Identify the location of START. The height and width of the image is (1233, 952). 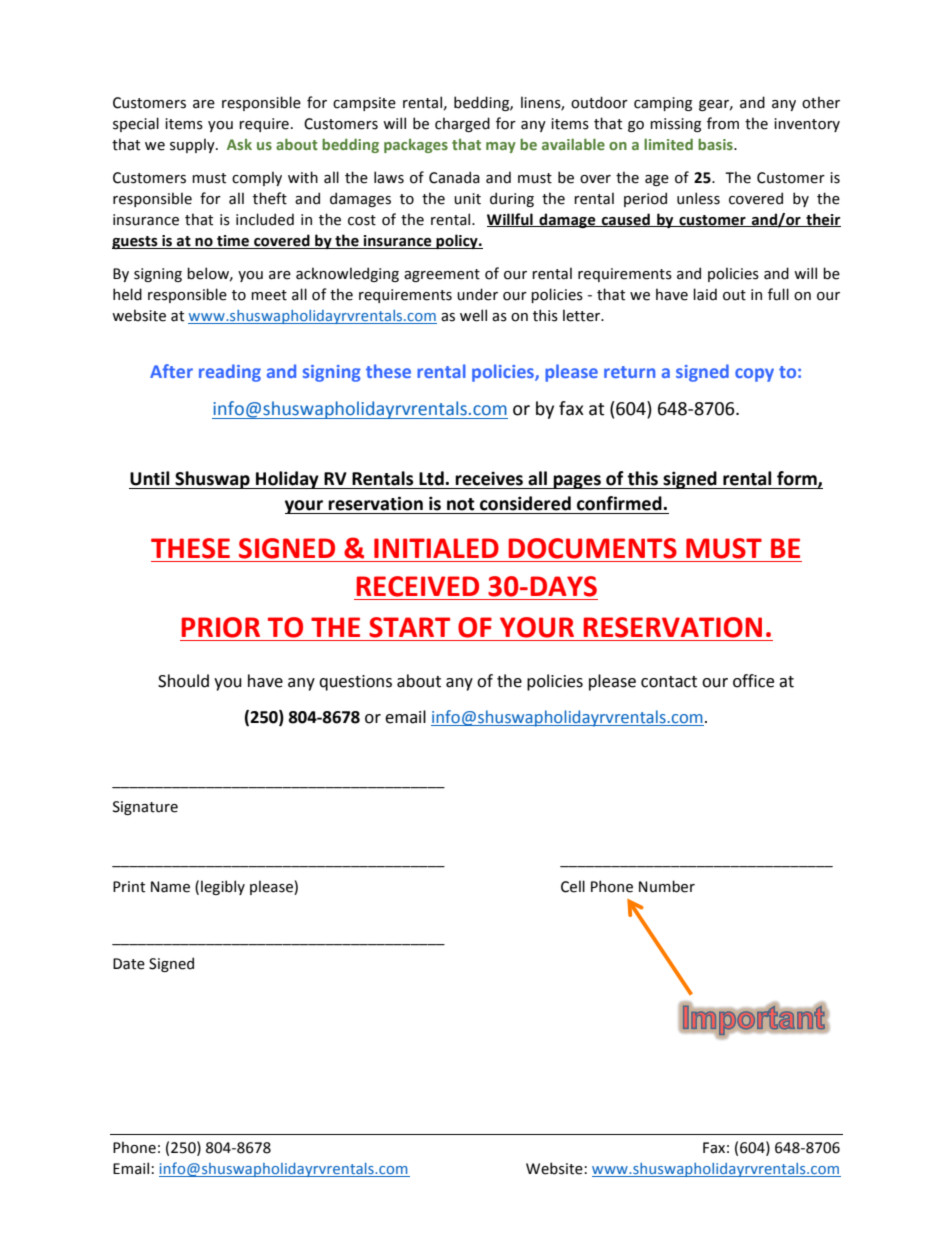
(409, 627).
